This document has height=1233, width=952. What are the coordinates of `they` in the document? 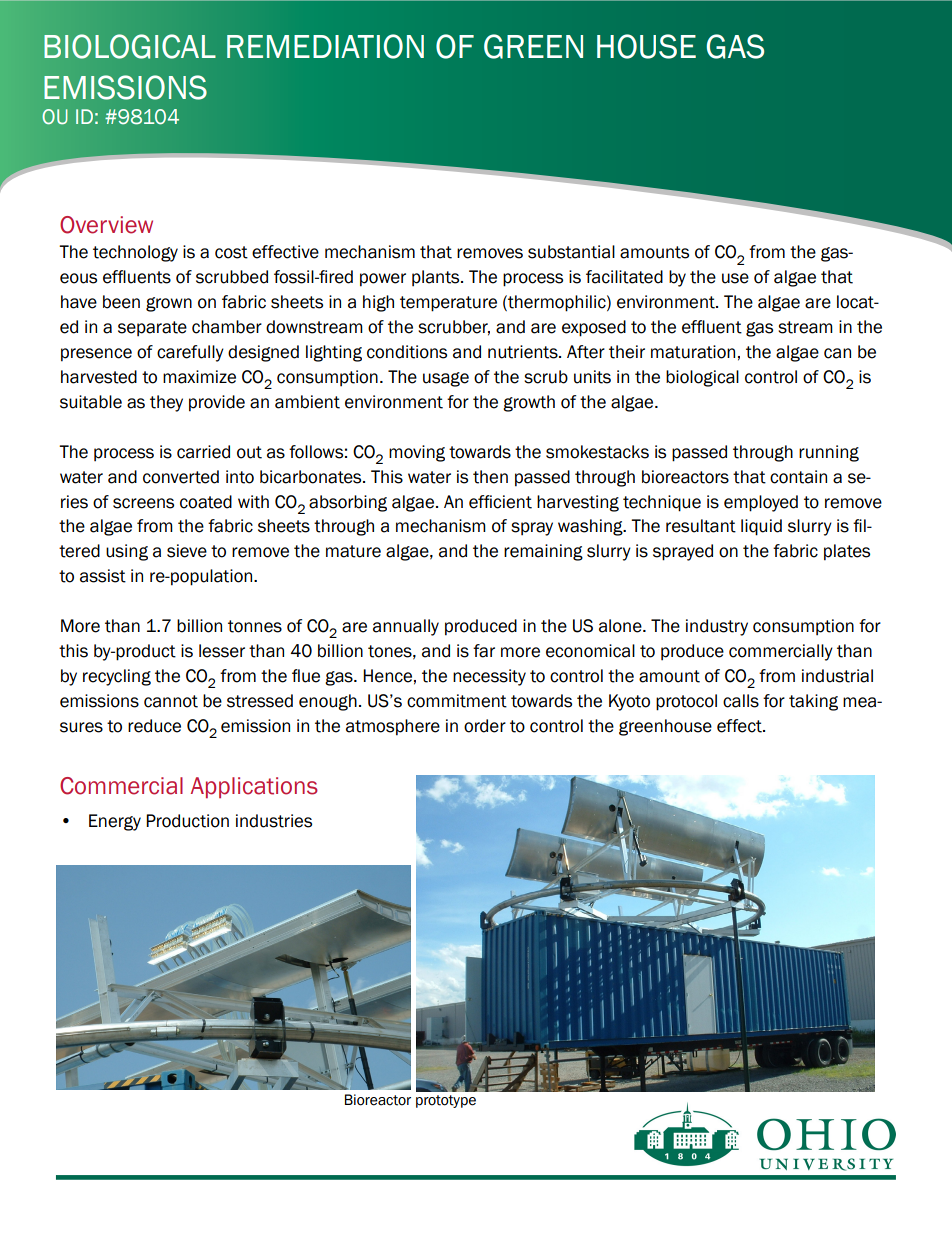 It's located at (166, 403).
